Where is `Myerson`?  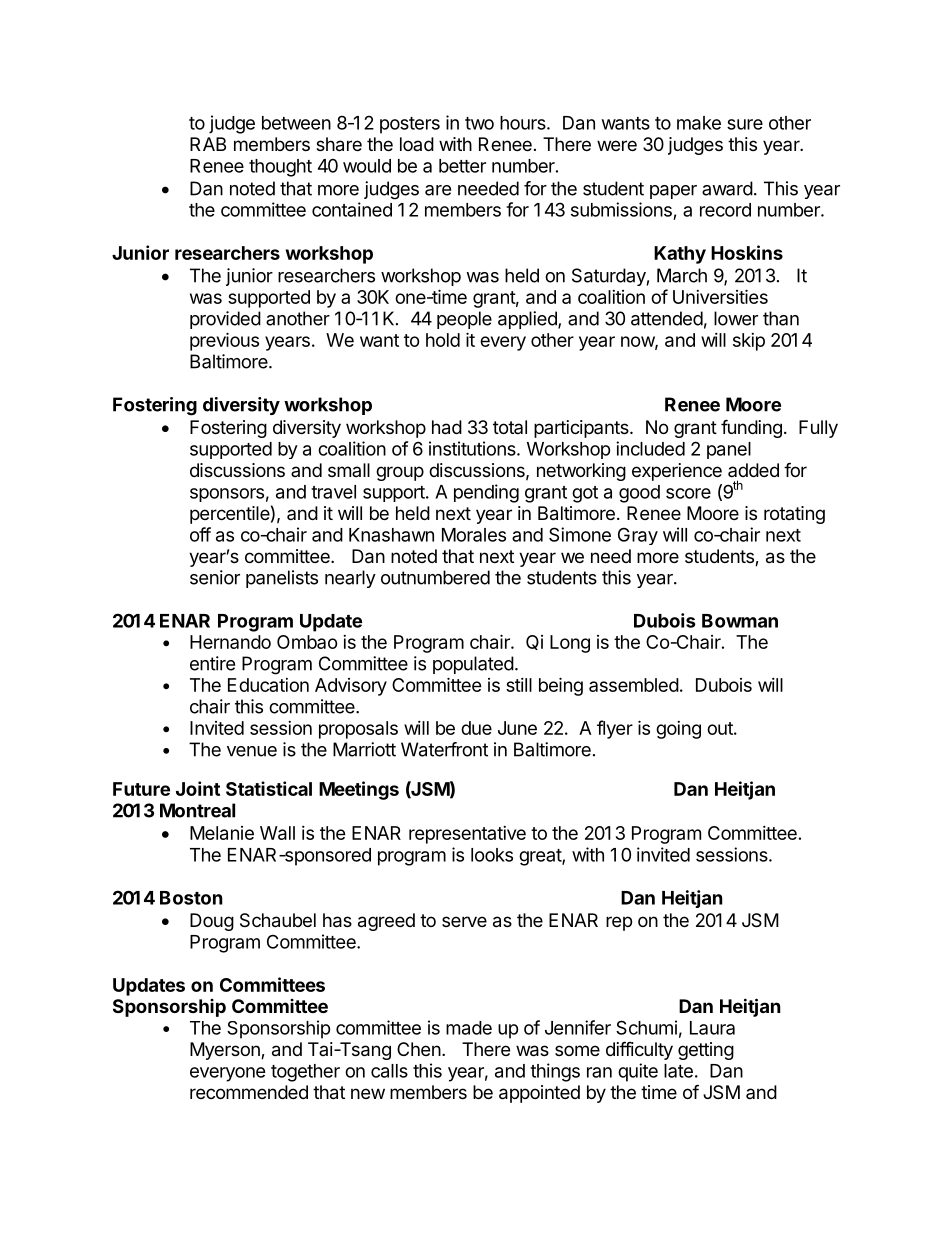
Myerson is located at coordinates (226, 1051).
